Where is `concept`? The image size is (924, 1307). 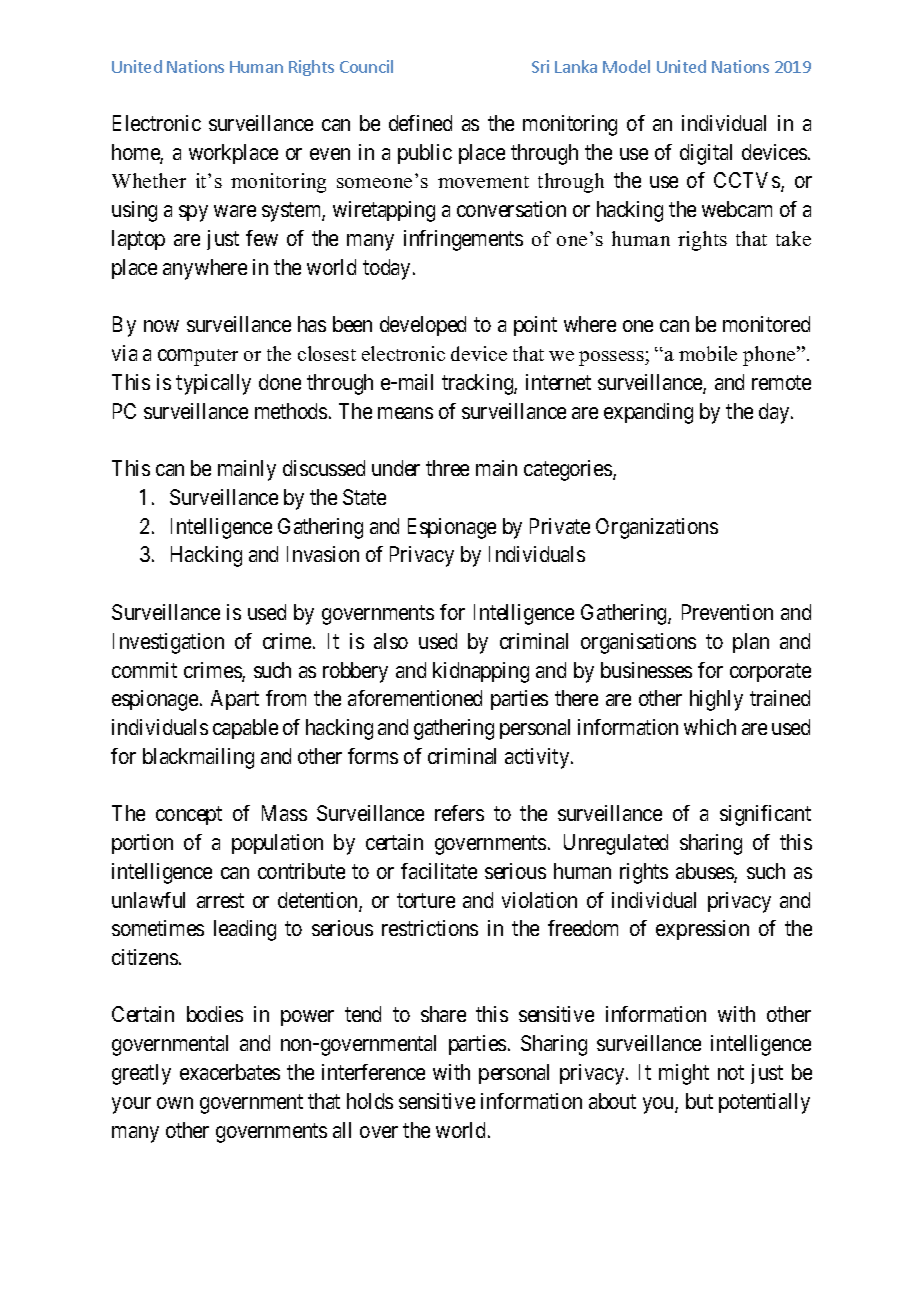
concept is located at coordinates (189, 816).
